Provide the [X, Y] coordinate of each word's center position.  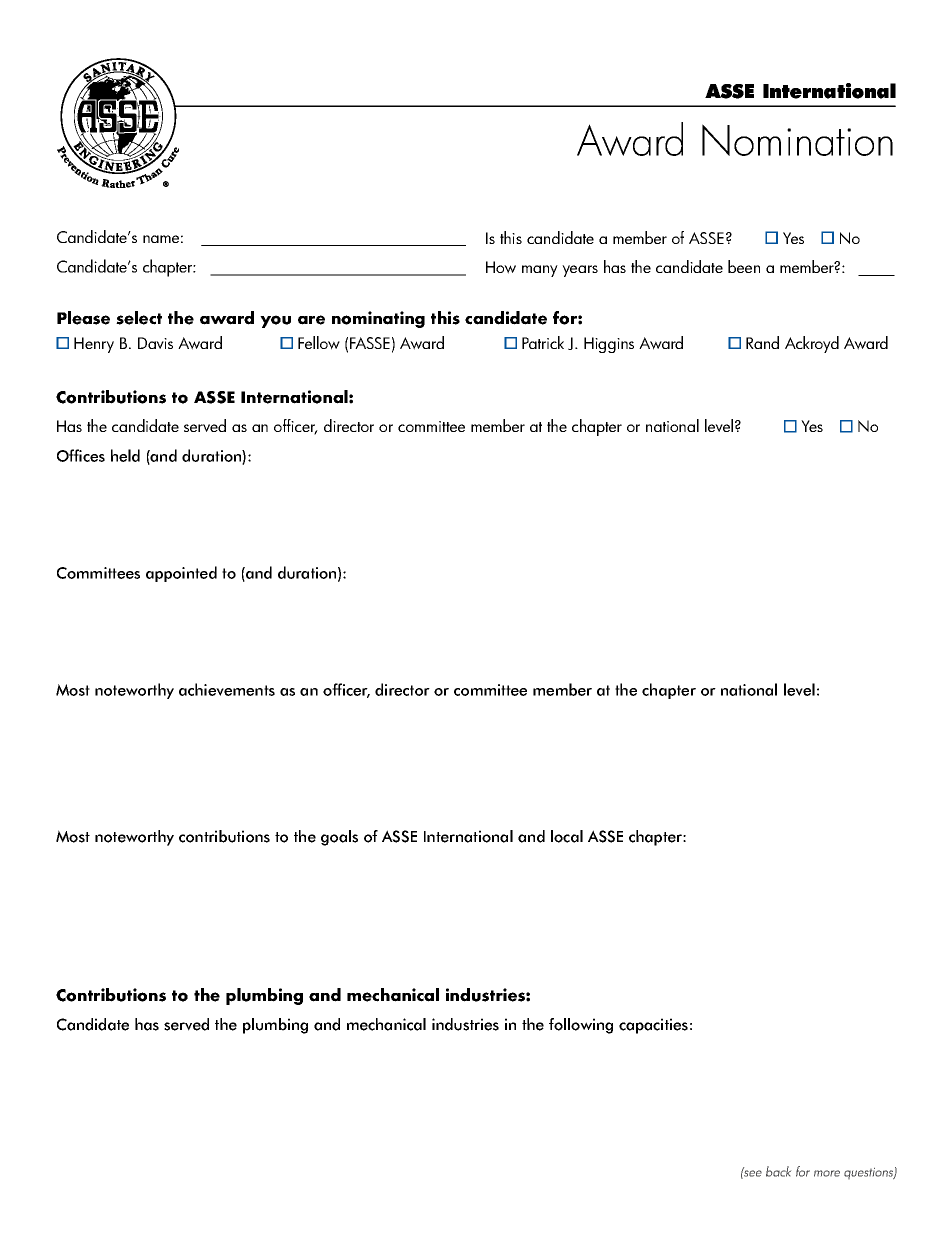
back [778, 1171]
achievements [227, 689]
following [581, 1026]
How [501, 267]
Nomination [797, 140]
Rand [762, 342]
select [139, 318]
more [827, 1173]
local [567, 836]
